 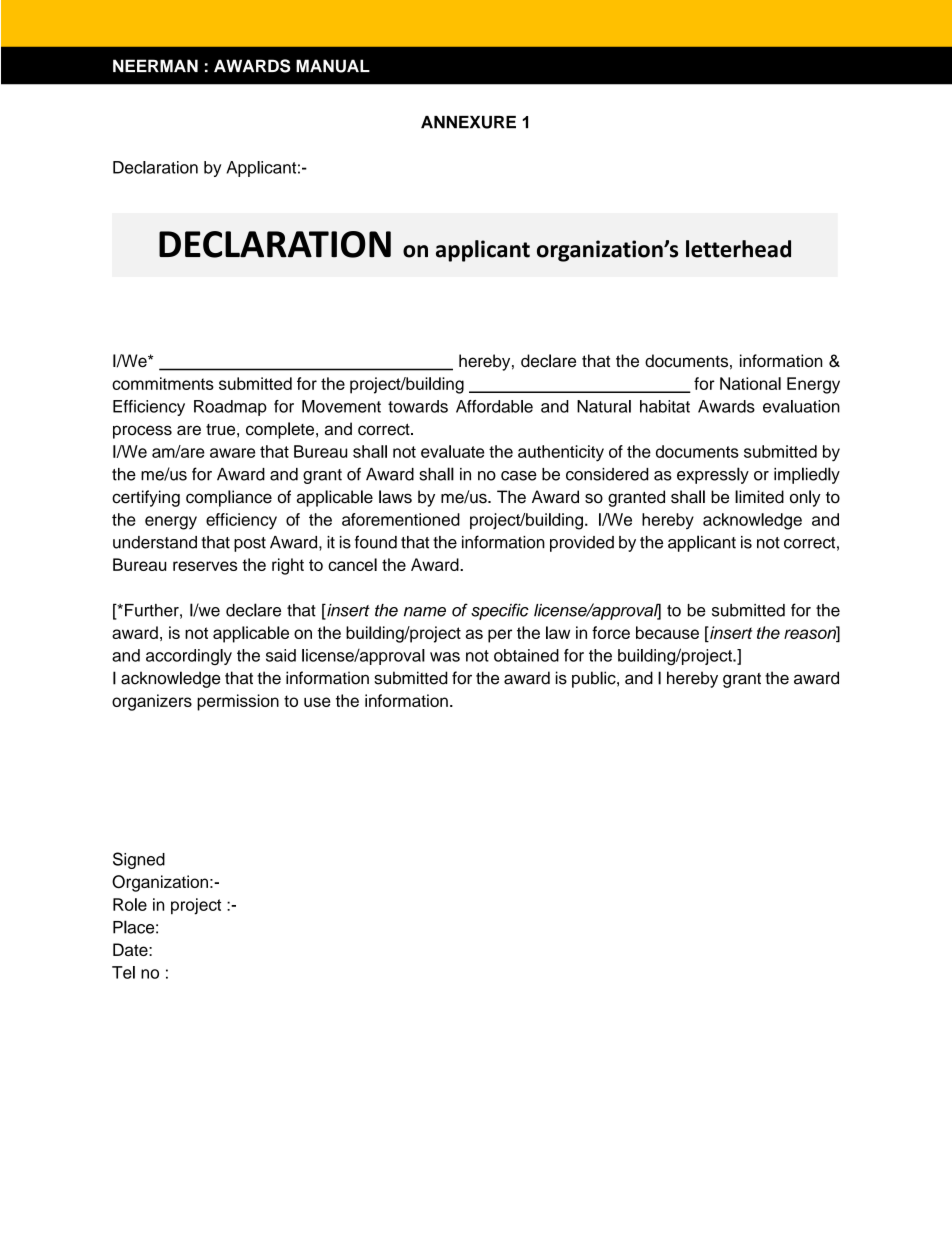 What do you see at coordinates (445, 657) in the screenshot?
I see `was` at bounding box center [445, 657].
